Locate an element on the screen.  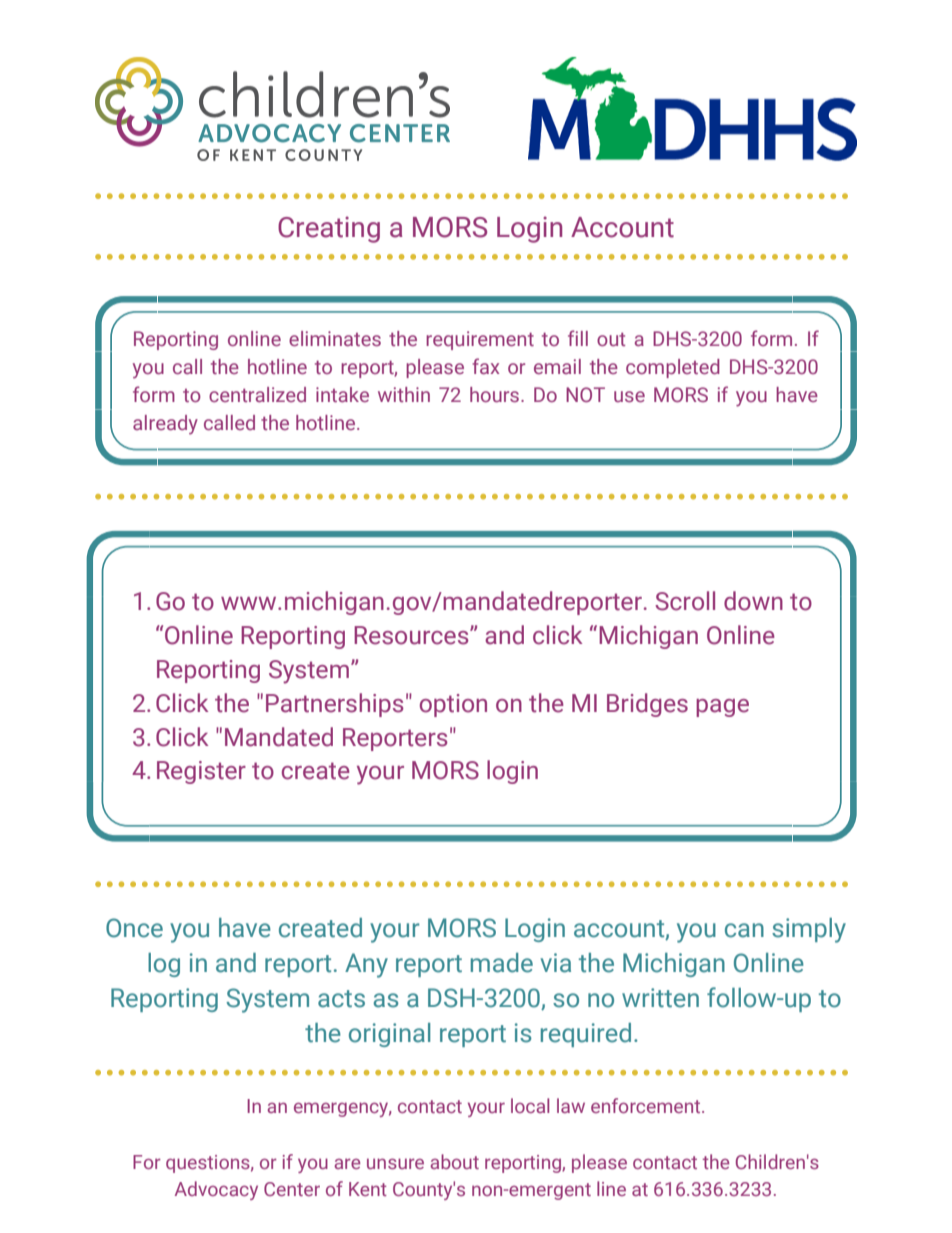
completed is located at coordinates (673, 368).
